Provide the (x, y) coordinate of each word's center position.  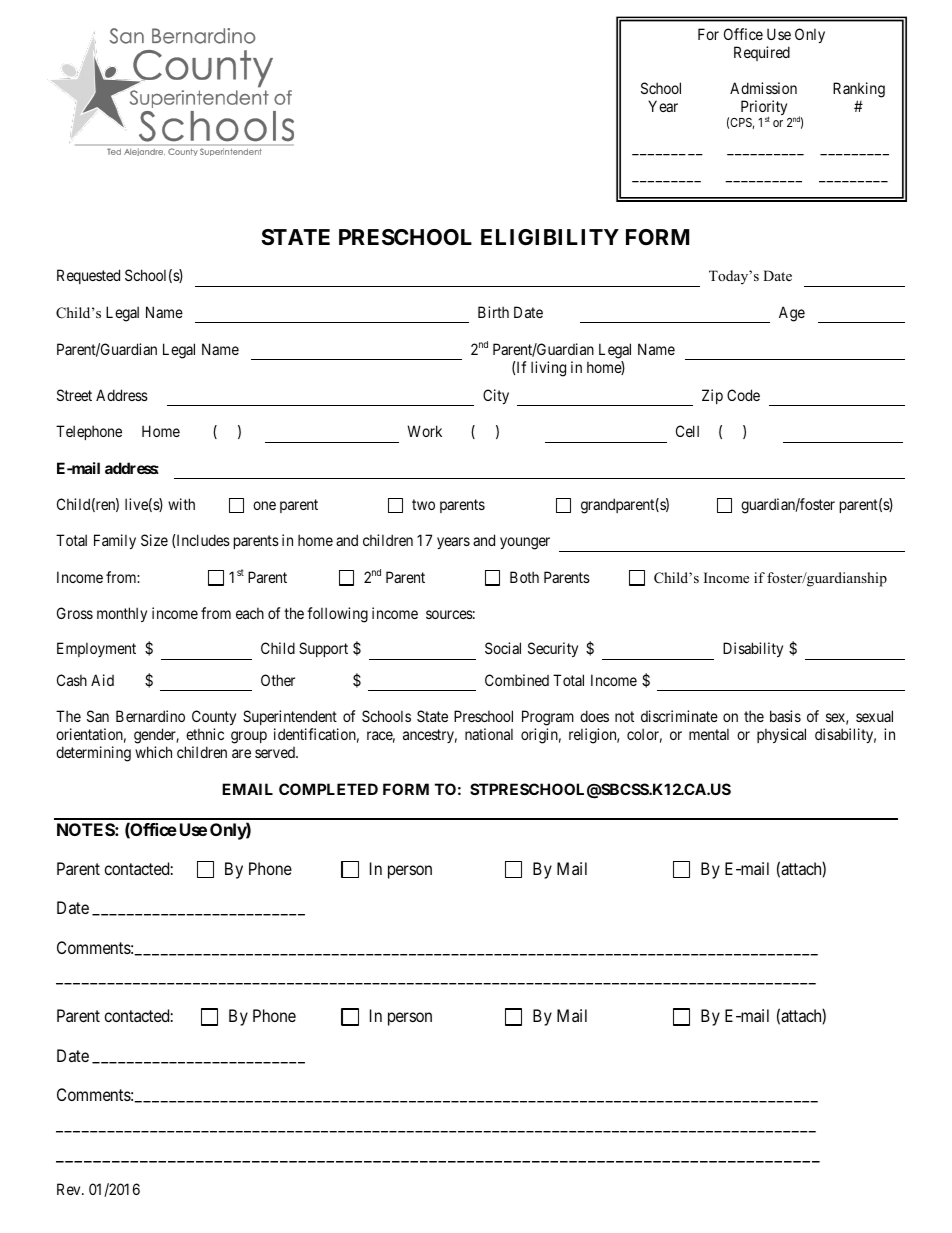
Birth (493, 312)
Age (792, 314)
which (153, 752)
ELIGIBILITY (550, 237)
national (489, 734)
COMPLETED (328, 789)
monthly (122, 614)
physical (781, 735)
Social (503, 648)
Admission (763, 88)
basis (785, 716)
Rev (70, 1189)
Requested (88, 276)
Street (74, 395)
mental (709, 734)
